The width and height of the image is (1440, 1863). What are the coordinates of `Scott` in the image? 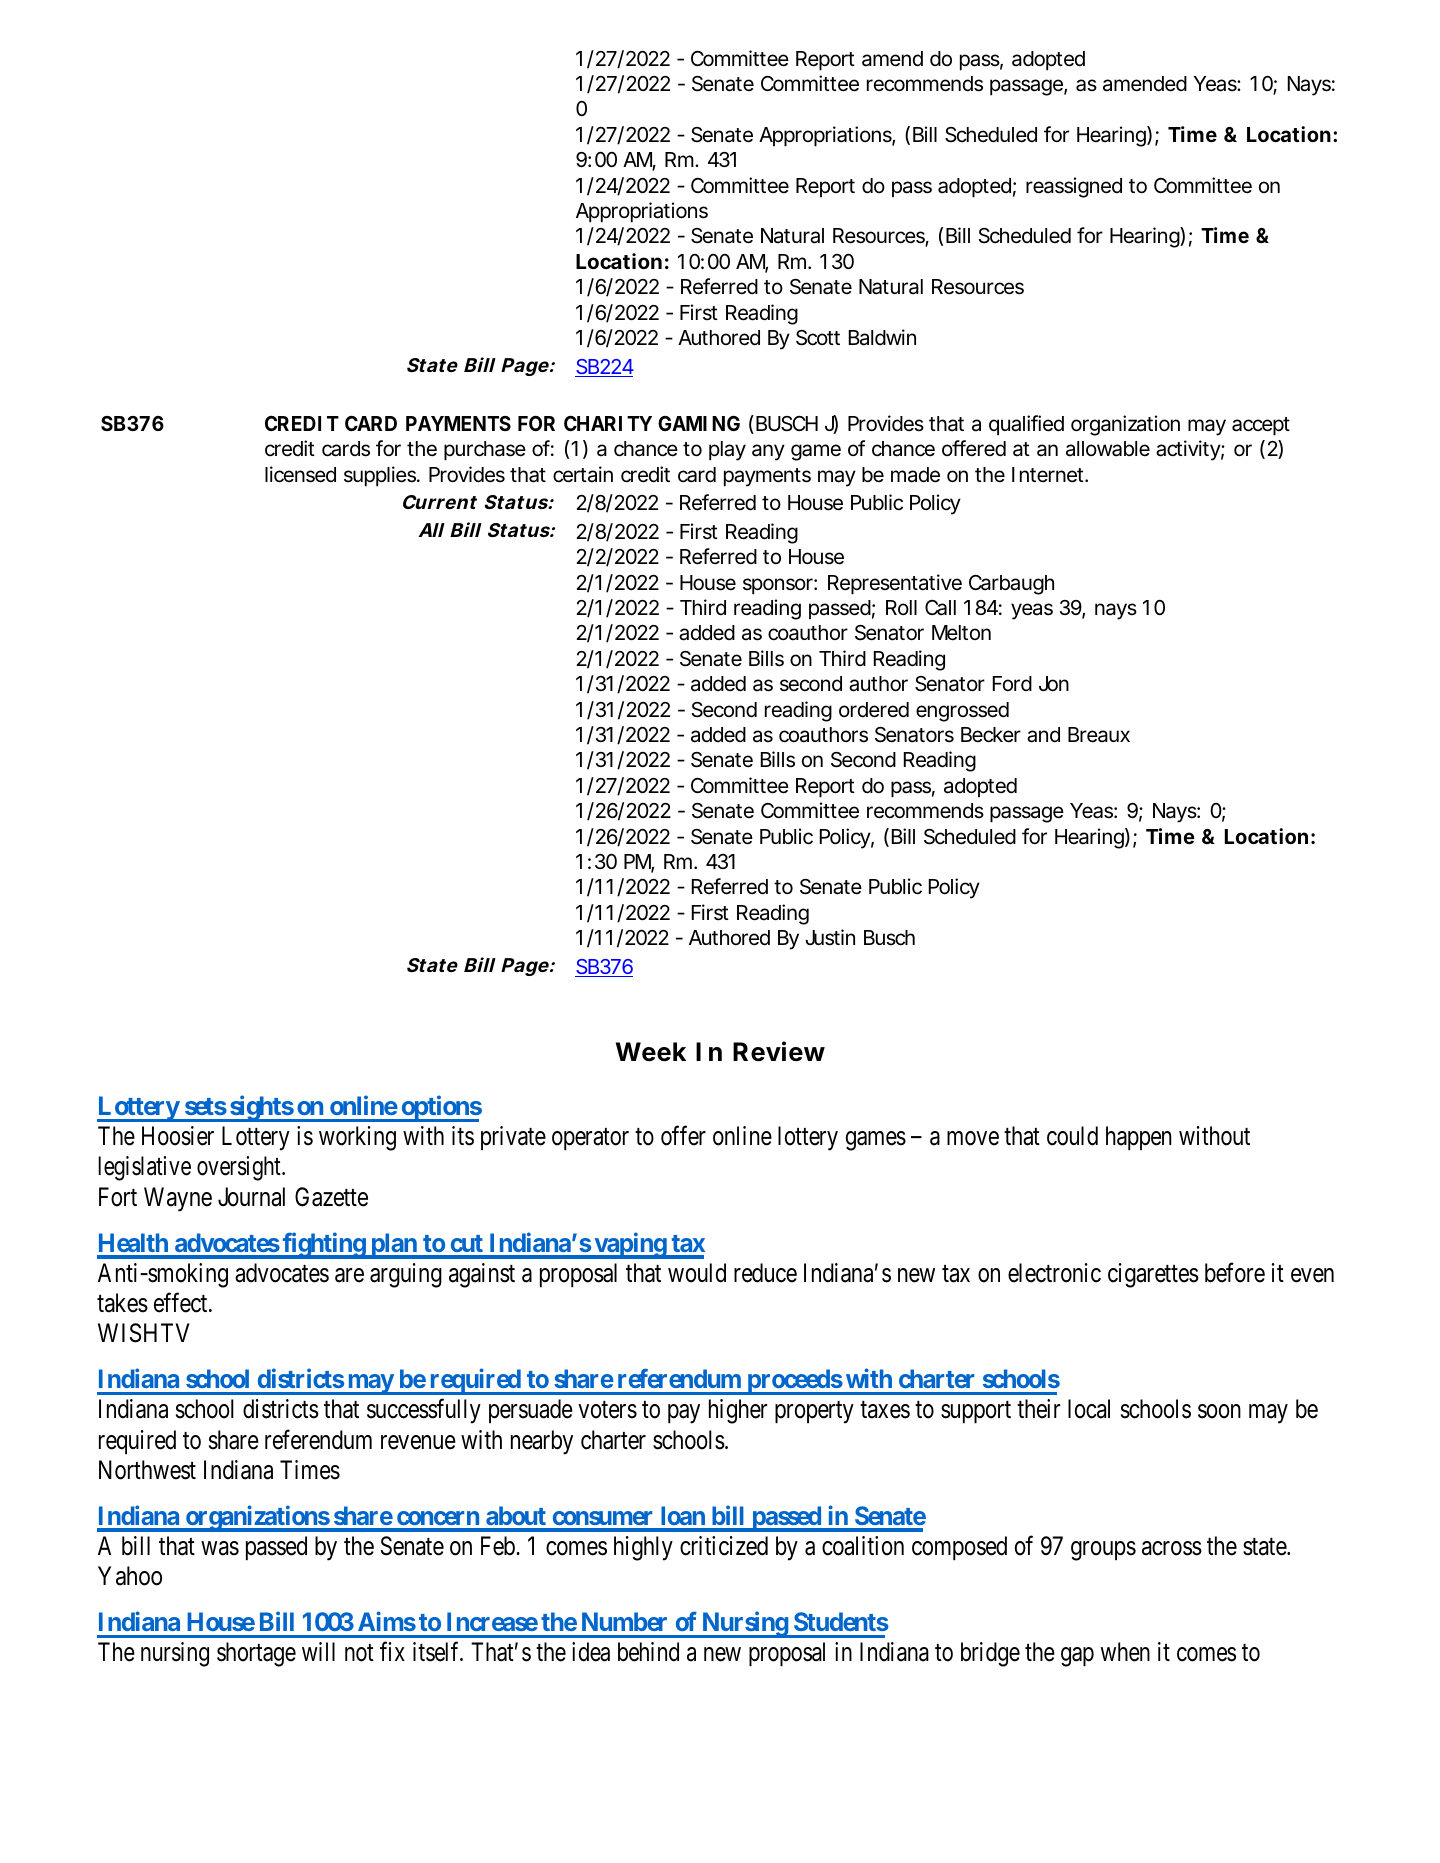 It's located at (818, 338).
